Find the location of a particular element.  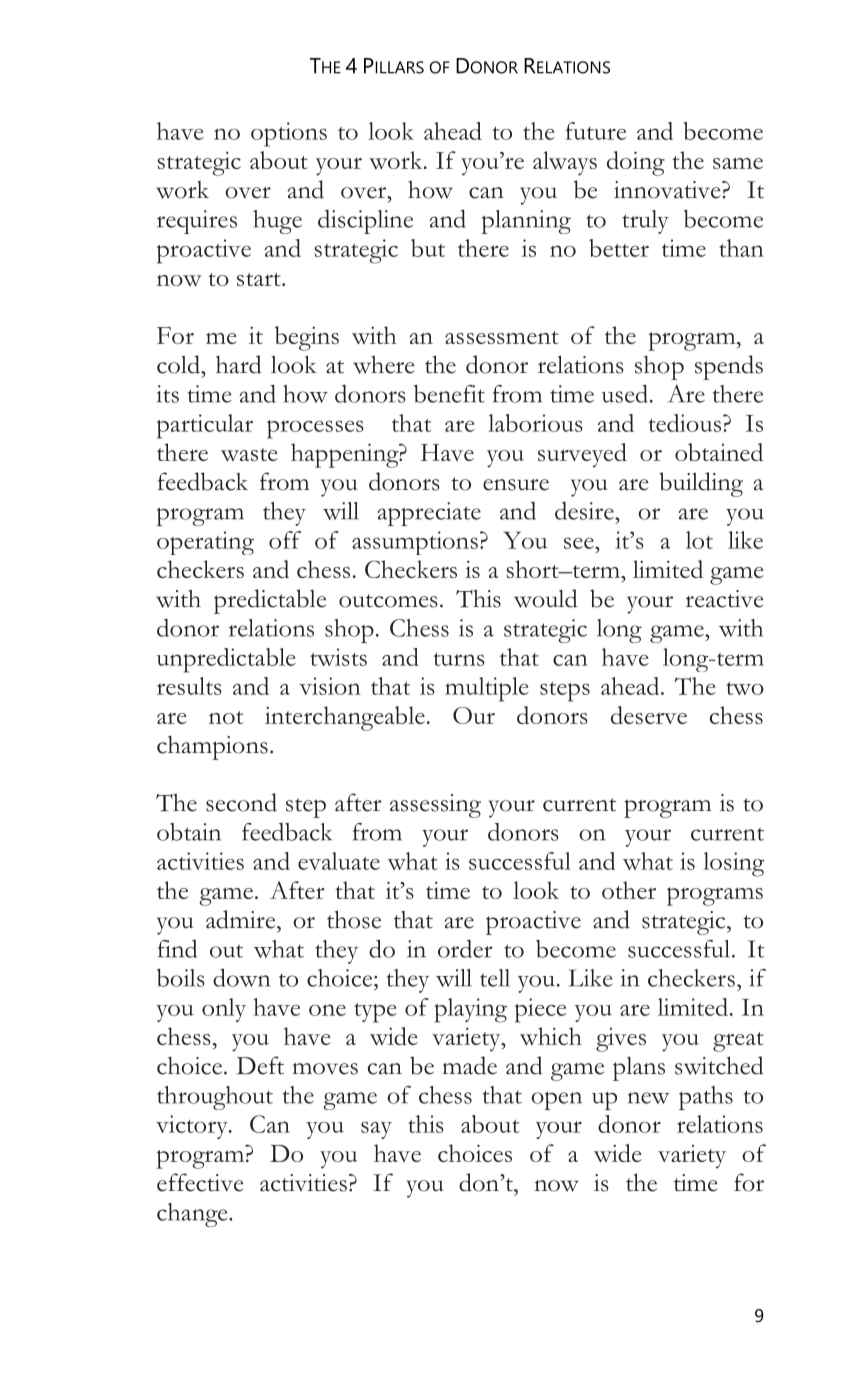

innovative is located at coordinates (668, 190).
